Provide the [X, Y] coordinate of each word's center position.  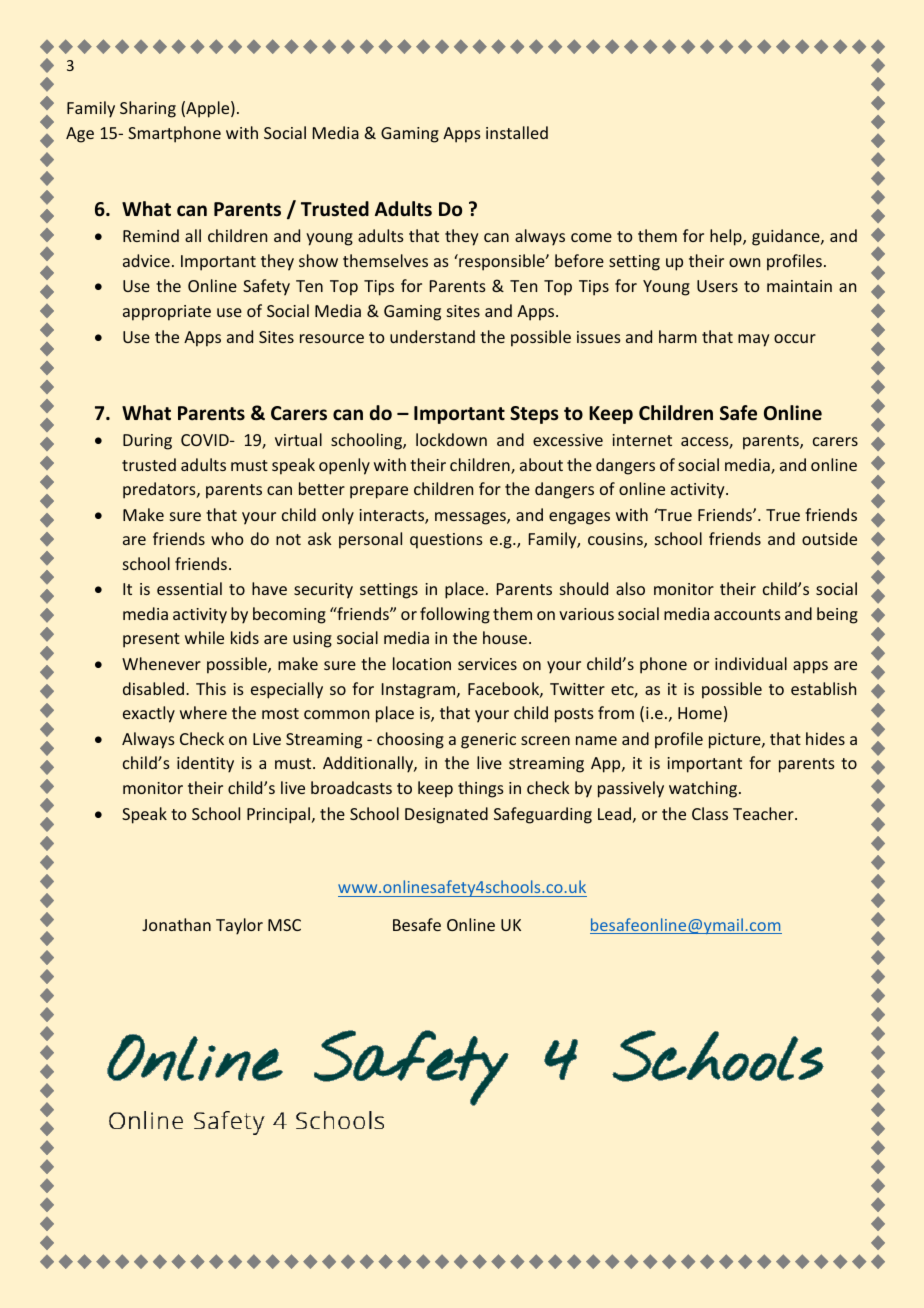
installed [517, 132]
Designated [446, 815]
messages [471, 518]
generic [488, 741]
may [754, 340]
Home [700, 713]
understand [432, 336]
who [227, 538]
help [727, 237]
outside [829, 538]
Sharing [148, 109]
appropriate [167, 313]
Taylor [239, 926]
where [203, 712]
